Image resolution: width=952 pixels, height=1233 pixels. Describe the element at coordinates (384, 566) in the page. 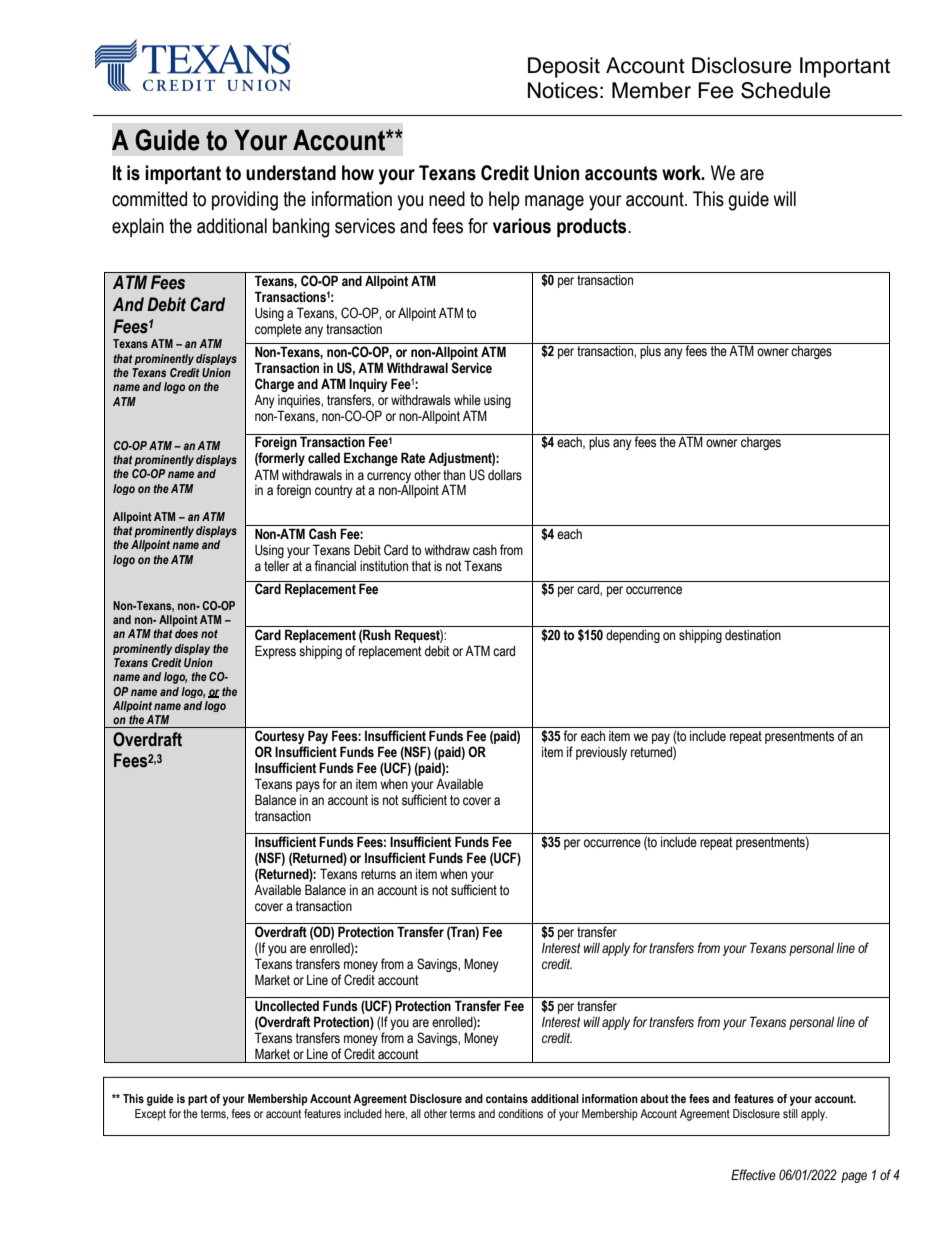

I see `institution` at that location.
